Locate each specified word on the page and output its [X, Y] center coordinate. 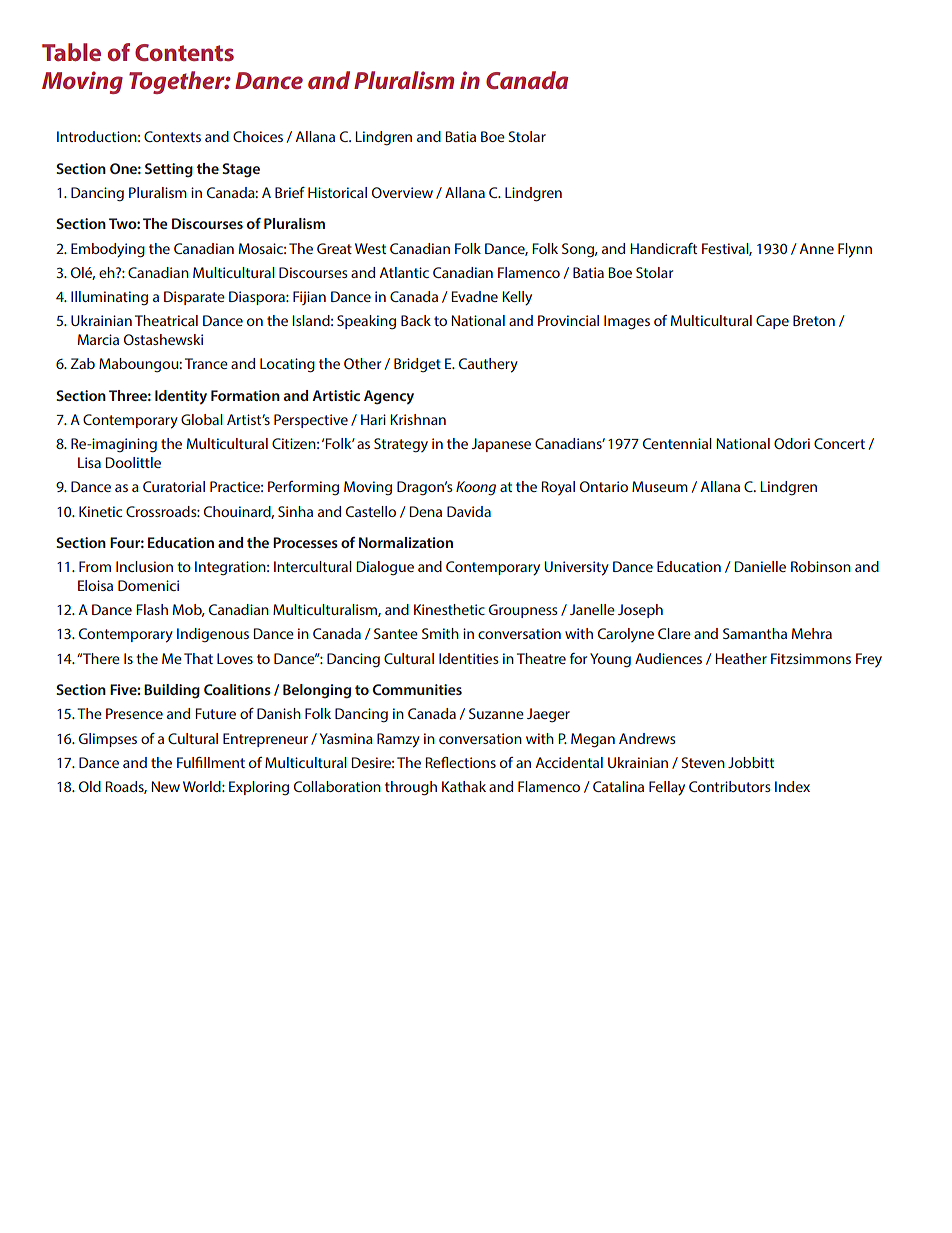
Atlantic [404, 272]
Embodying [108, 250]
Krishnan [418, 419]
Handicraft [663, 248]
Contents [184, 52]
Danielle [760, 566]
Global [202, 419]
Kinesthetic [449, 609]
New [165, 786]
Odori [792, 443]
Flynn [855, 250]
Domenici [148, 585]
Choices [258, 136]
